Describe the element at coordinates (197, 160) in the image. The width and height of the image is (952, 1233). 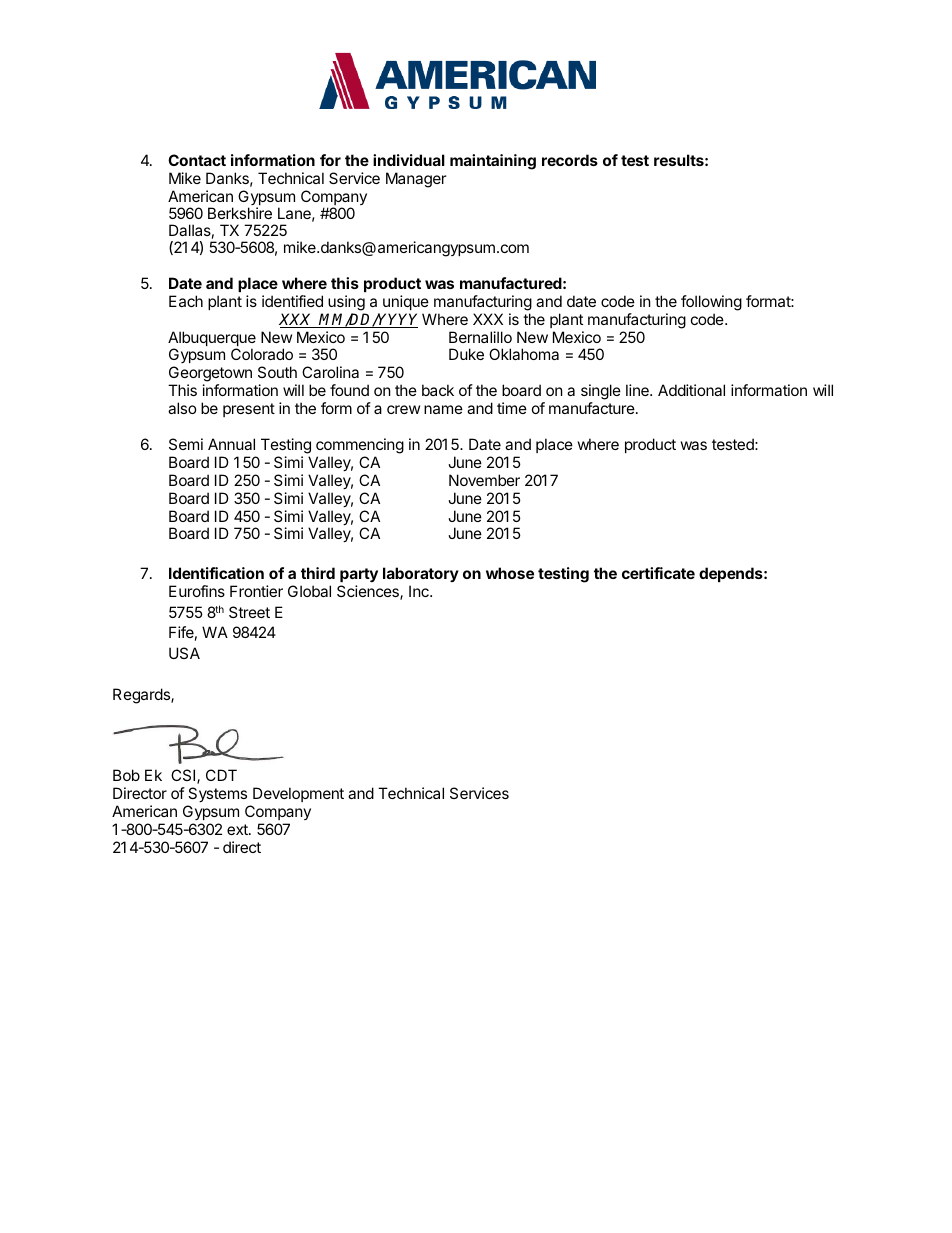
I see `Contact` at that location.
